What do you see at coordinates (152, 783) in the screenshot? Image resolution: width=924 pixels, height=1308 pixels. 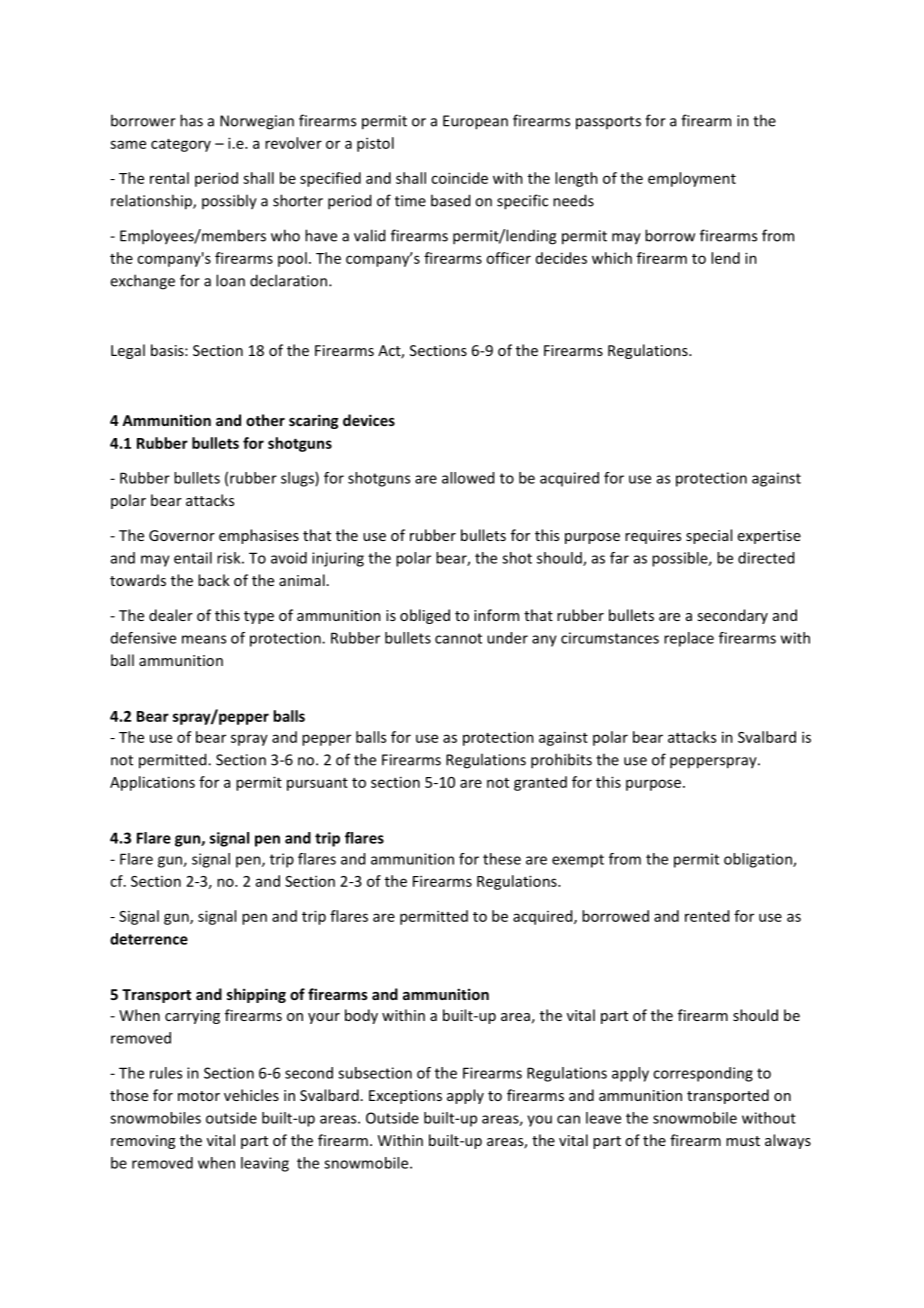 I see `Applications` at bounding box center [152, 783].
